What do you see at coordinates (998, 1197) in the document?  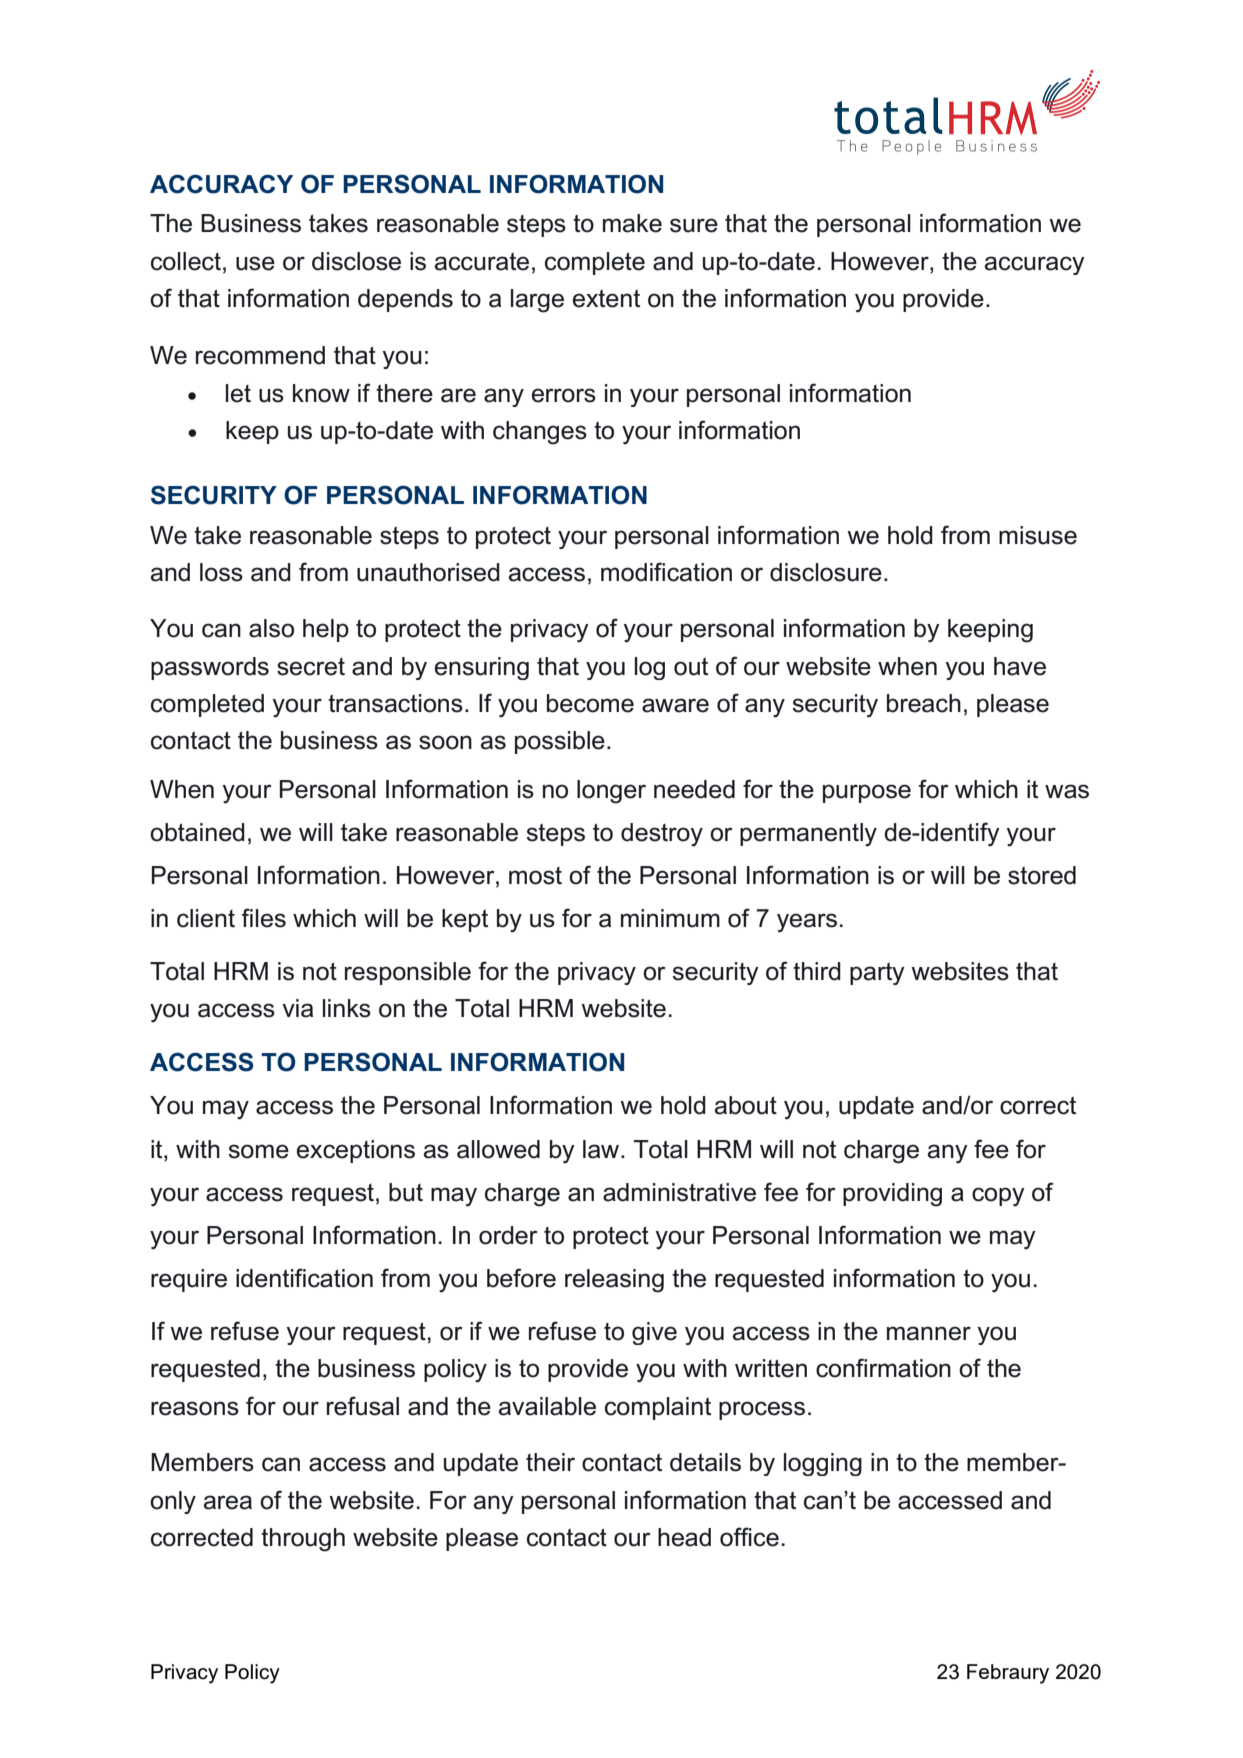 I see `copy` at bounding box center [998, 1197].
